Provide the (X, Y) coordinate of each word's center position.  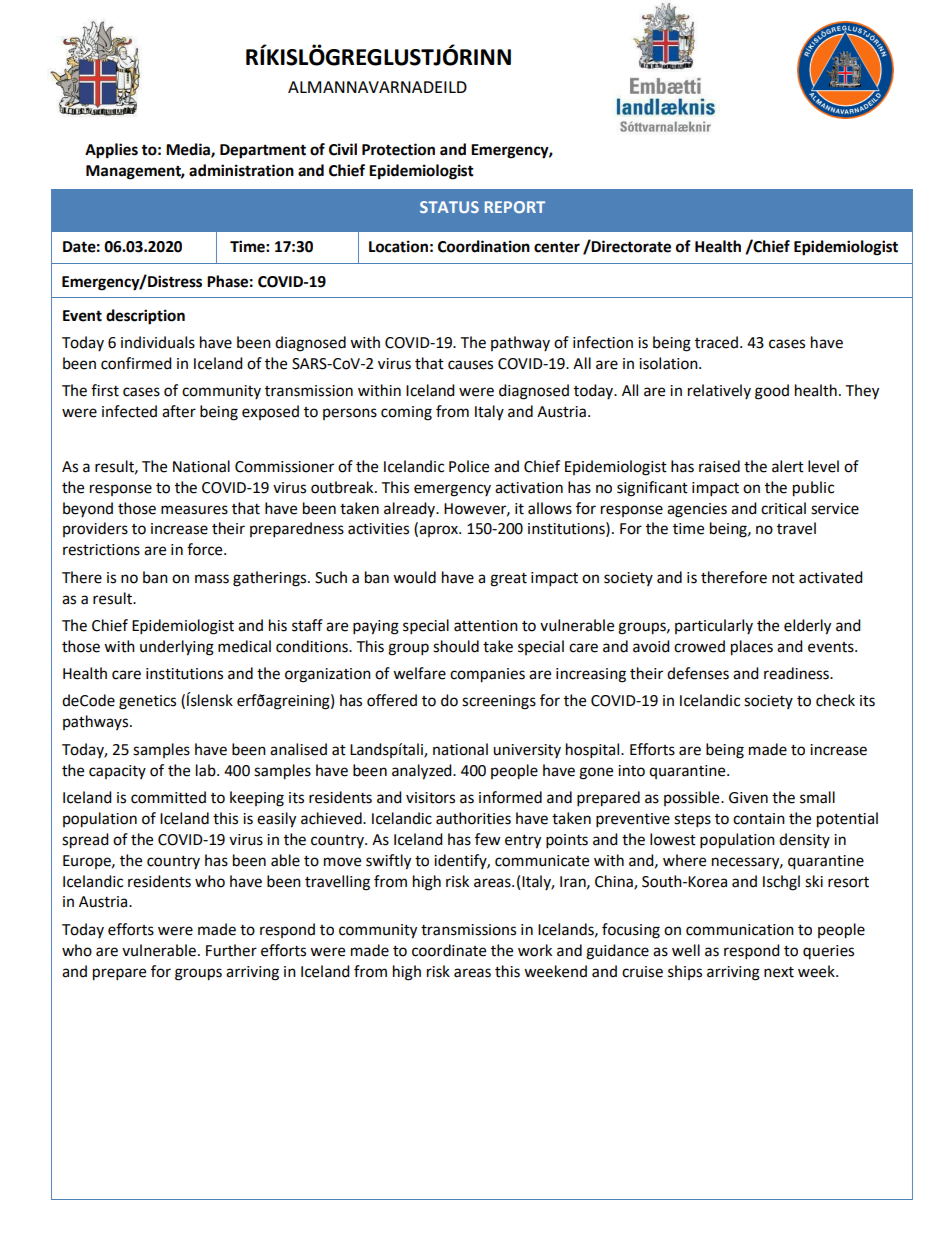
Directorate (630, 246)
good (772, 392)
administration (241, 170)
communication (740, 930)
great (508, 580)
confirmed (136, 363)
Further (231, 950)
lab (207, 770)
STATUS (449, 207)
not (783, 578)
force (206, 549)
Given (748, 798)
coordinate (449, 950)
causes (470, 365)
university (527, 751)
